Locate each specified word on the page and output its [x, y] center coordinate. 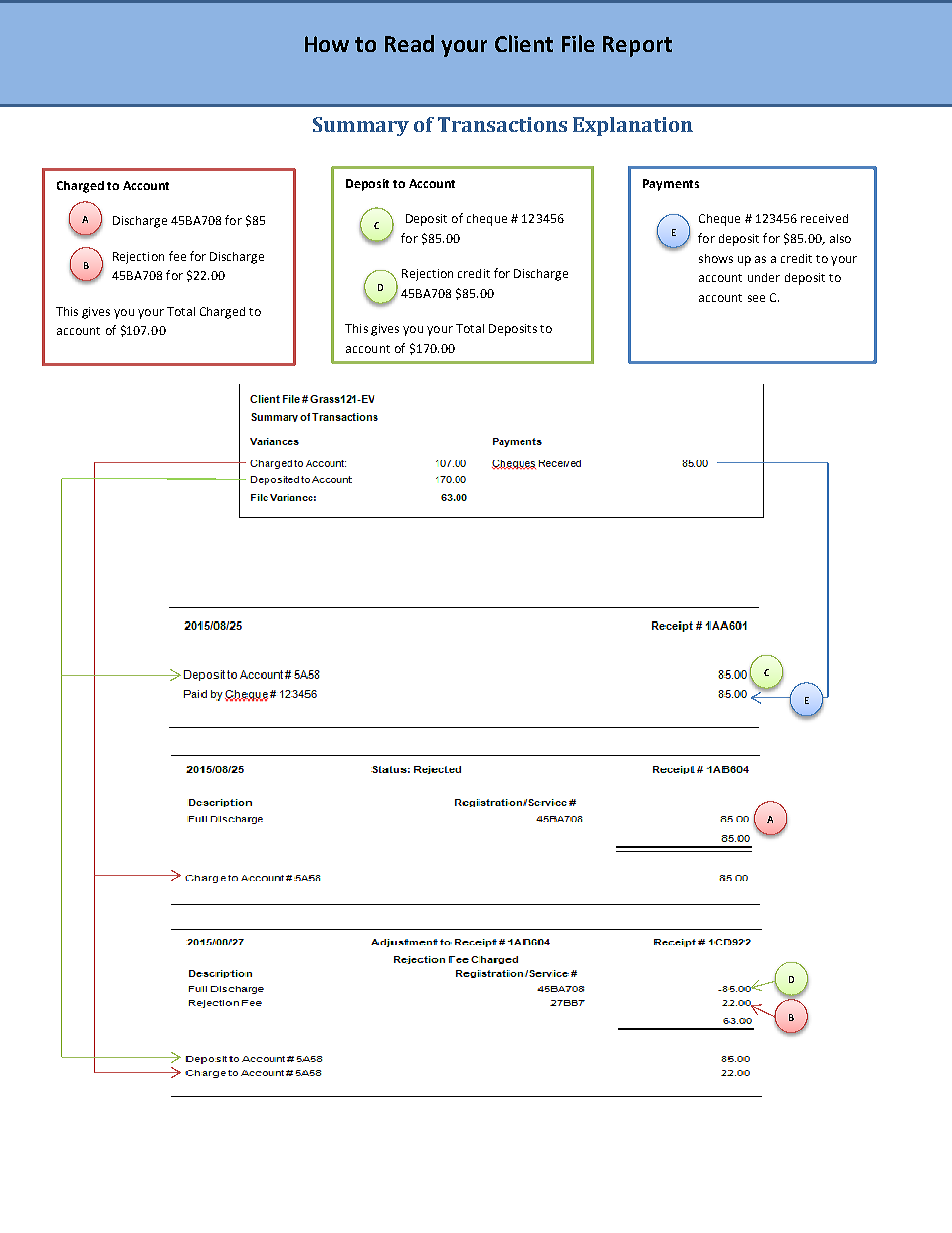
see [756, 298]
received [824, 218]
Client [524, 43]
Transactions [502, 124]
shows [716, 258]
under [764, 277]
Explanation [633, 126]
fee [177, 256]
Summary [361, 126]
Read [409, 43]
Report [637, 46]
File [578, 43]
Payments [671, 185]
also [840, 238]
